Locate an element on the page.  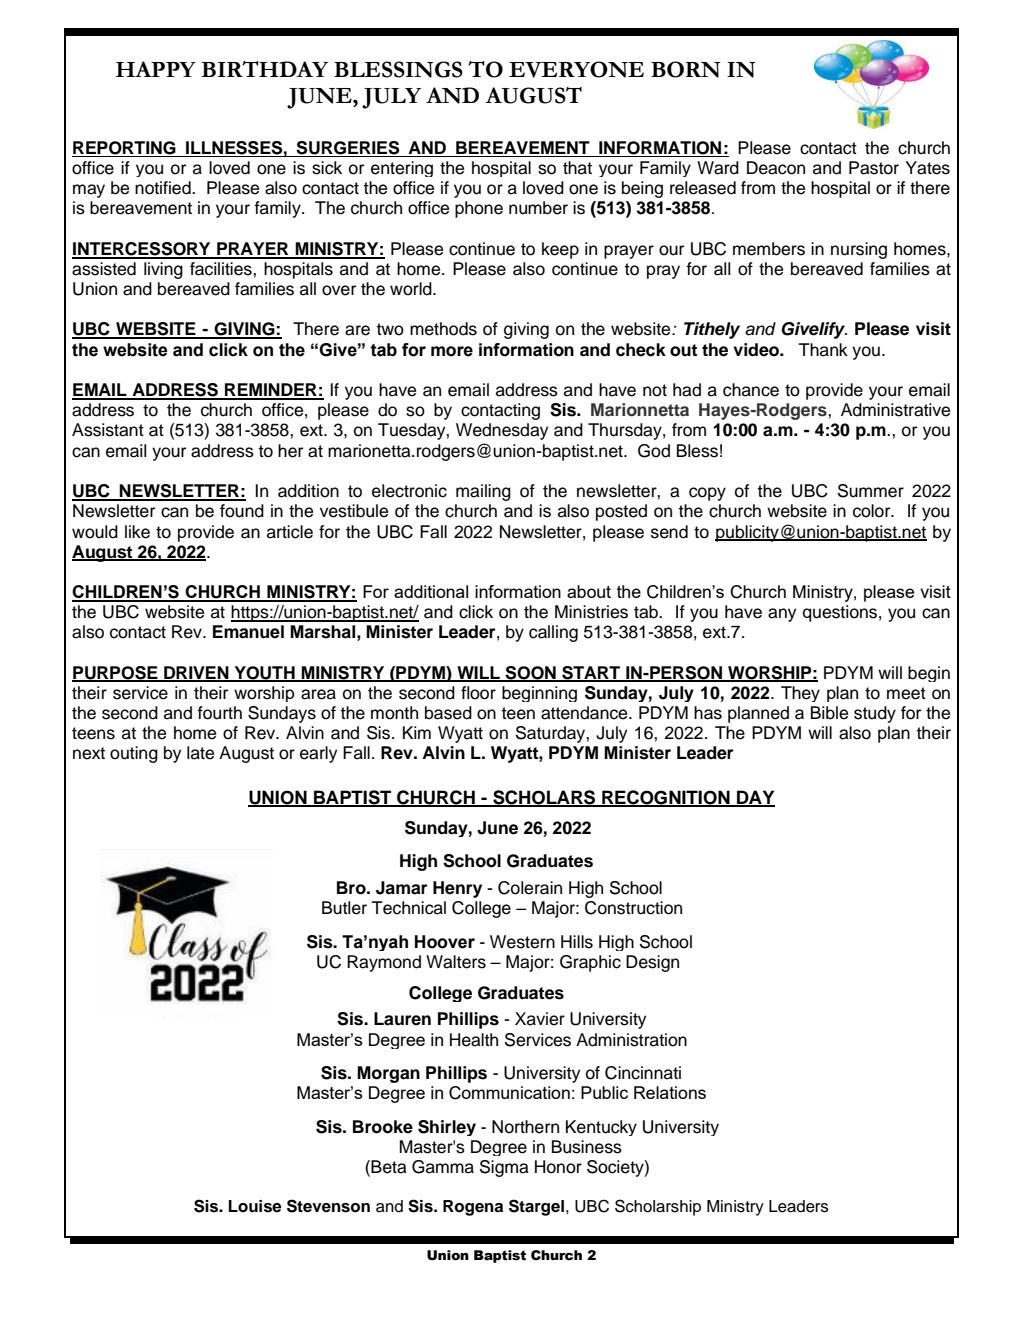
Sigma is located at coordinates (504, 1168).
